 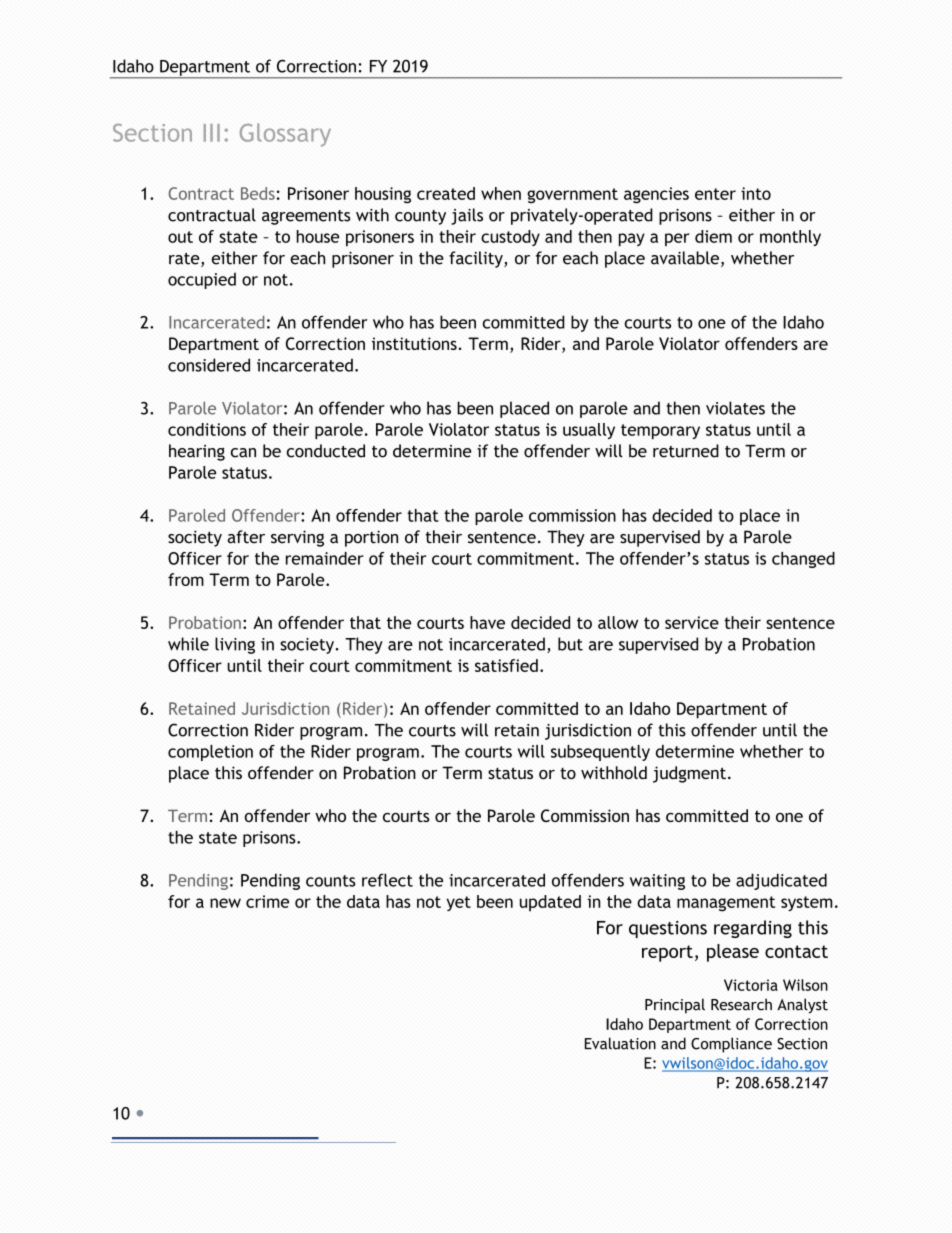 What do you see at coordinates (589, 431) in the document?
I see `usually` at bounding box center [589, 431].
